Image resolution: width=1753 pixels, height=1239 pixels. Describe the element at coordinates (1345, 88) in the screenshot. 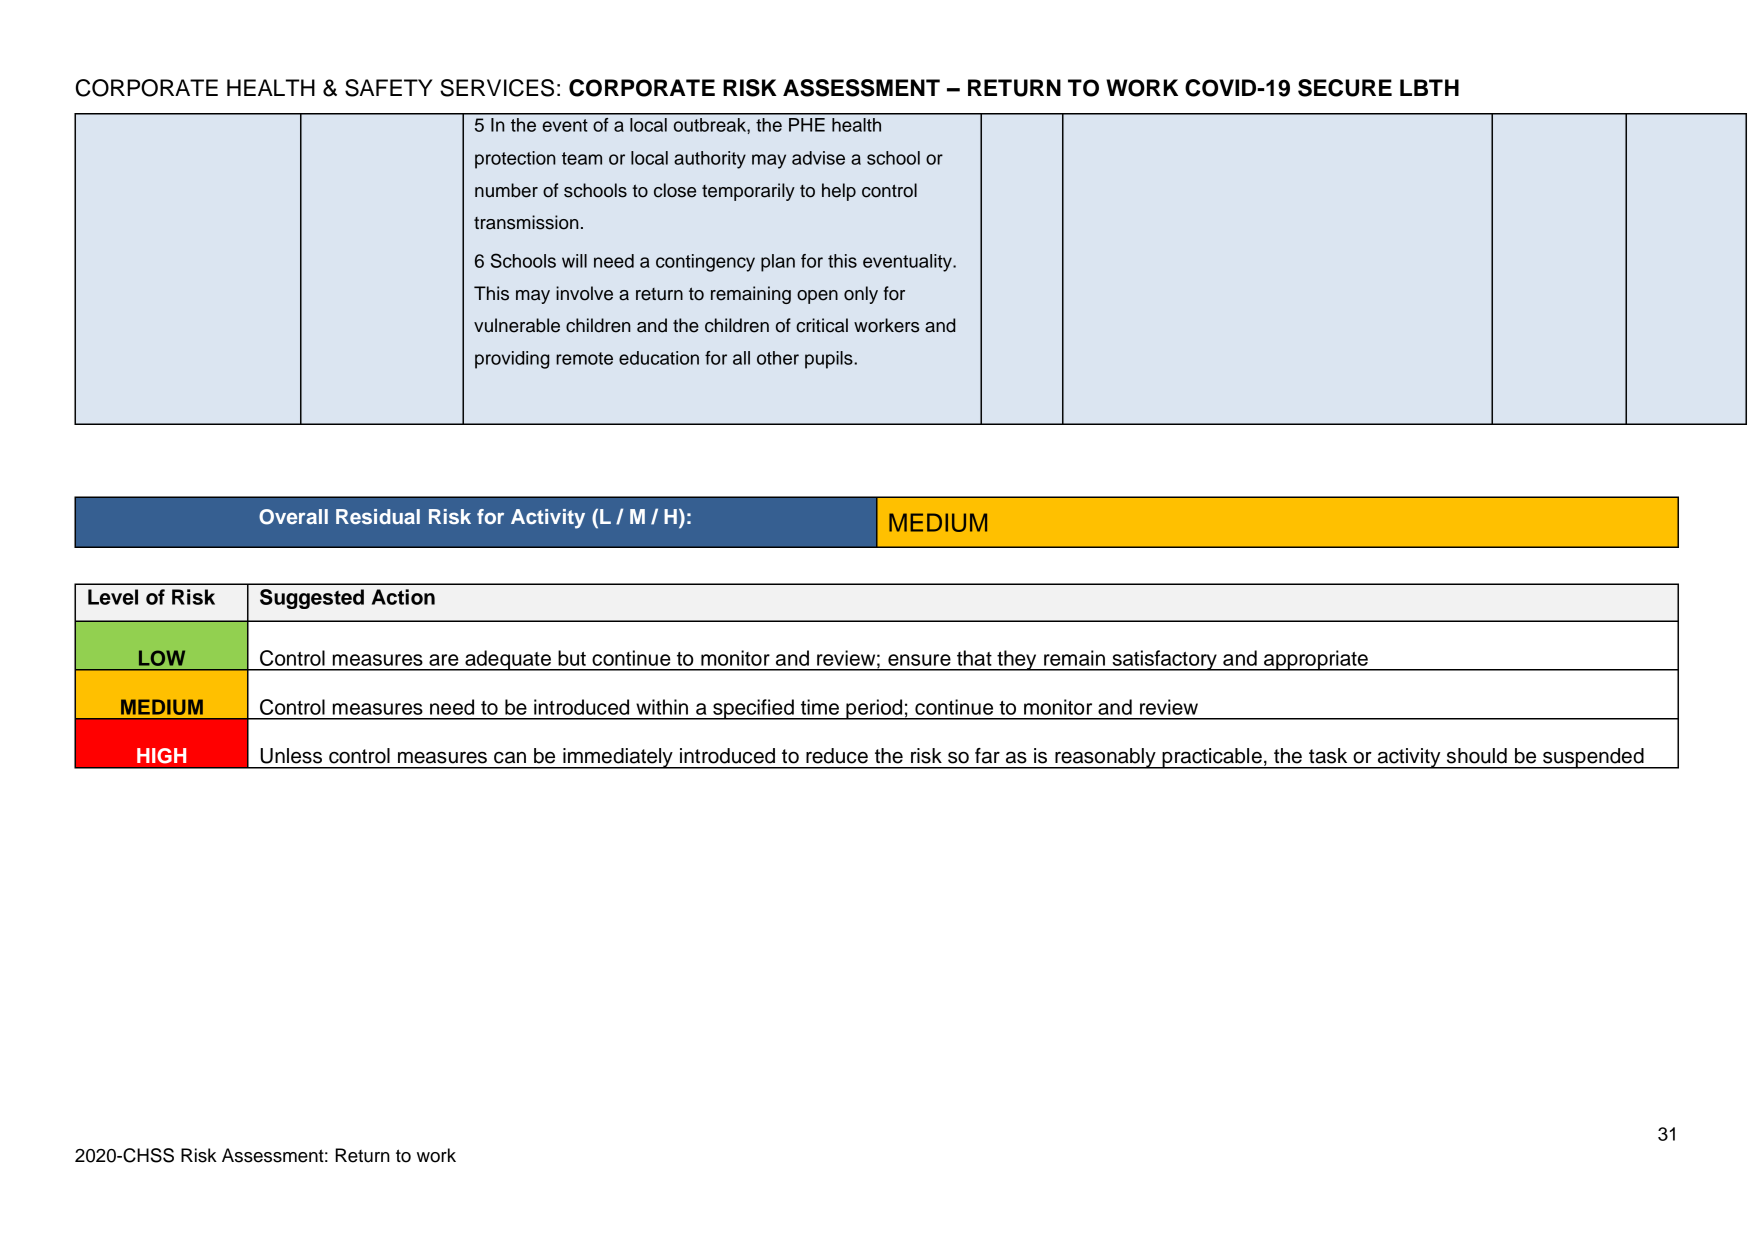

I see `SECURE` at that location.
